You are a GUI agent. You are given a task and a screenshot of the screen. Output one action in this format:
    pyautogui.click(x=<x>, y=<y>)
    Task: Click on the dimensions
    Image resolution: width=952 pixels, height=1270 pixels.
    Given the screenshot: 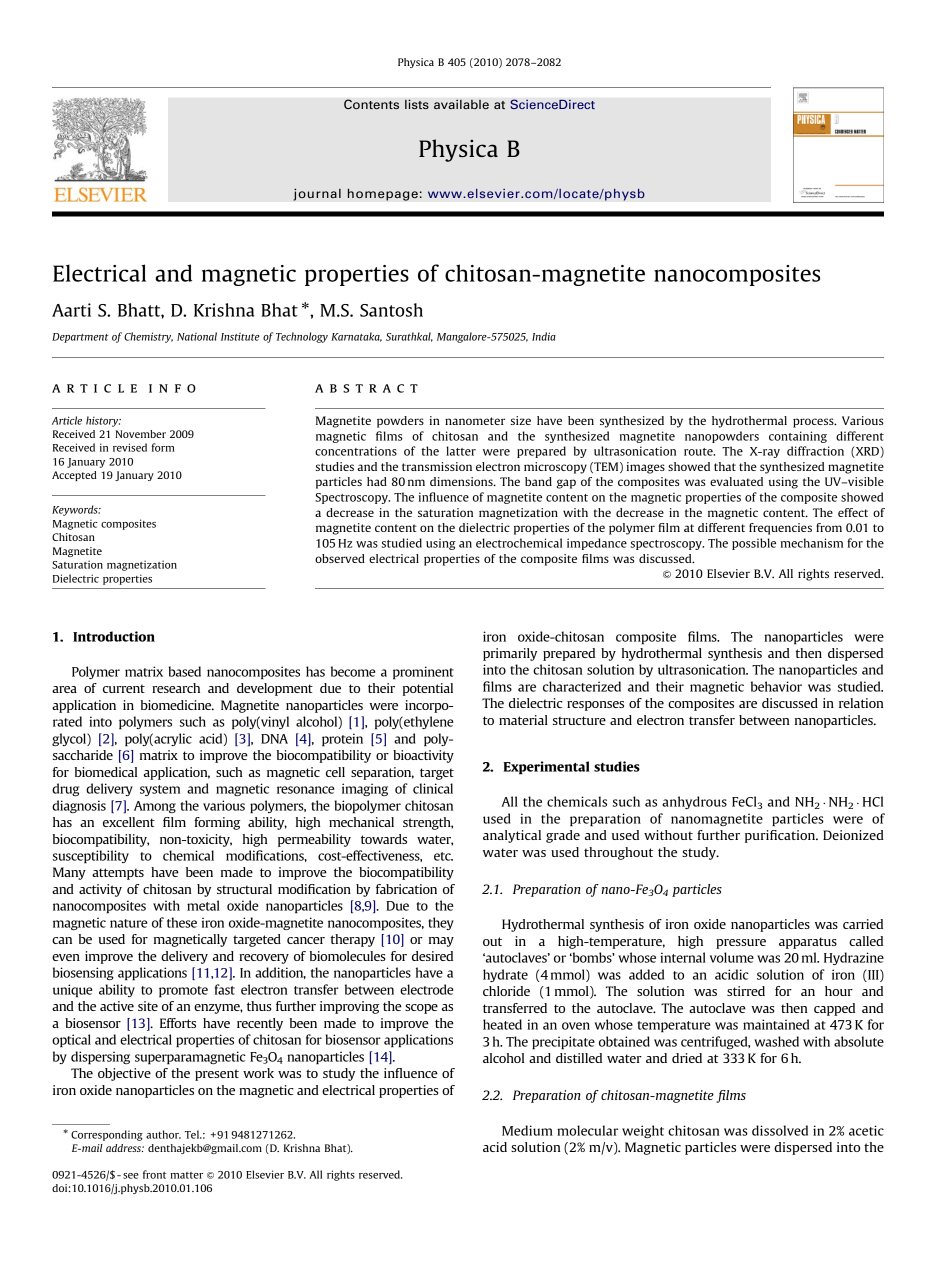 What is the action you would take?
    pyautogui.click(x=462, y=481)
